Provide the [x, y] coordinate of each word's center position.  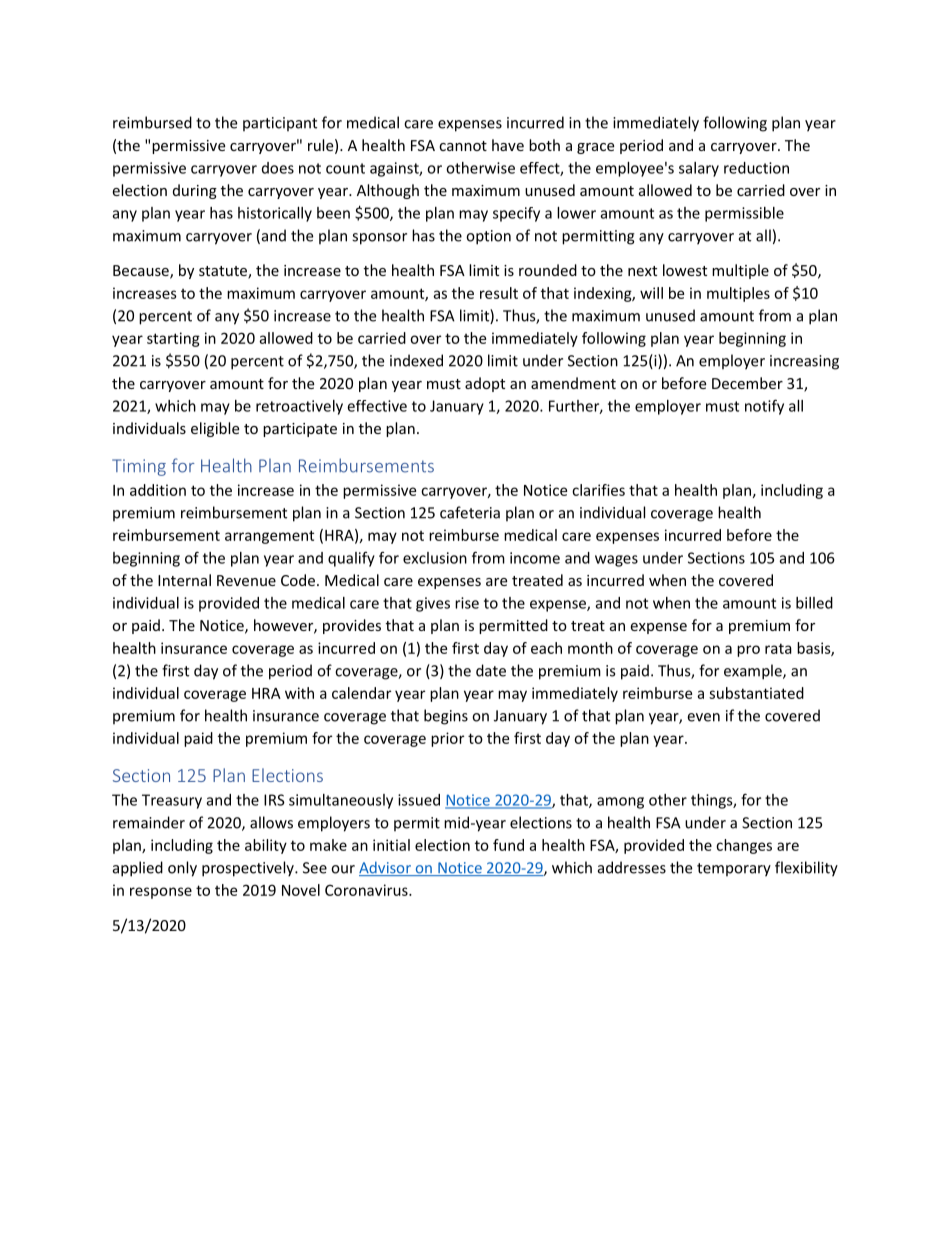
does [278, 168]
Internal [184, 580]
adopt [485, 384]
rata [778, 648]
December [747, 383]
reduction [756, 168]
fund [508, 845]
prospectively [249, 869]
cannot [463, 146]
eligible [215, 429]
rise [467, 603]
